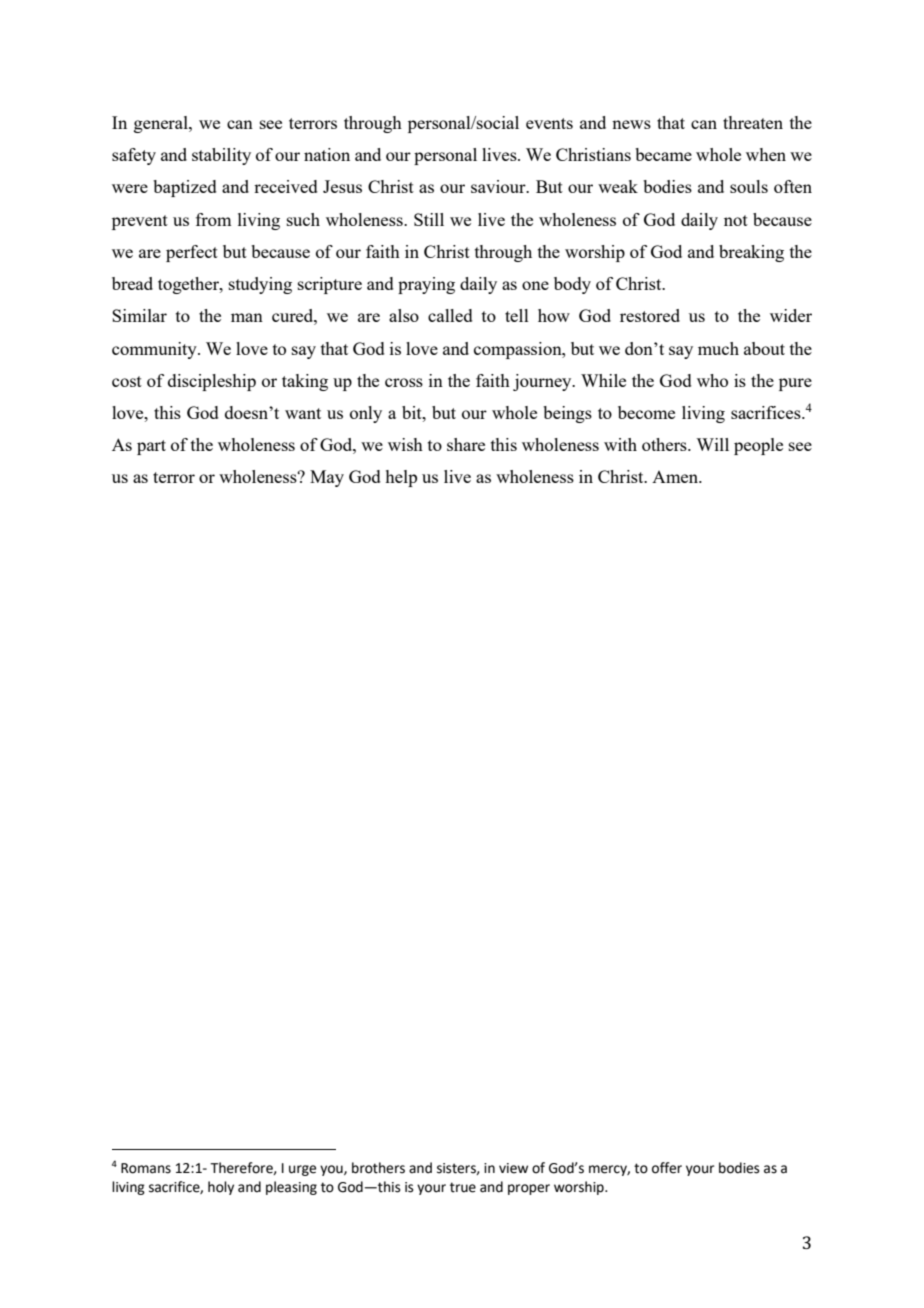 This page has height=1308, width=924. Describe the element at coordinates (413, 412) in the page. I see `bit` at that location.
